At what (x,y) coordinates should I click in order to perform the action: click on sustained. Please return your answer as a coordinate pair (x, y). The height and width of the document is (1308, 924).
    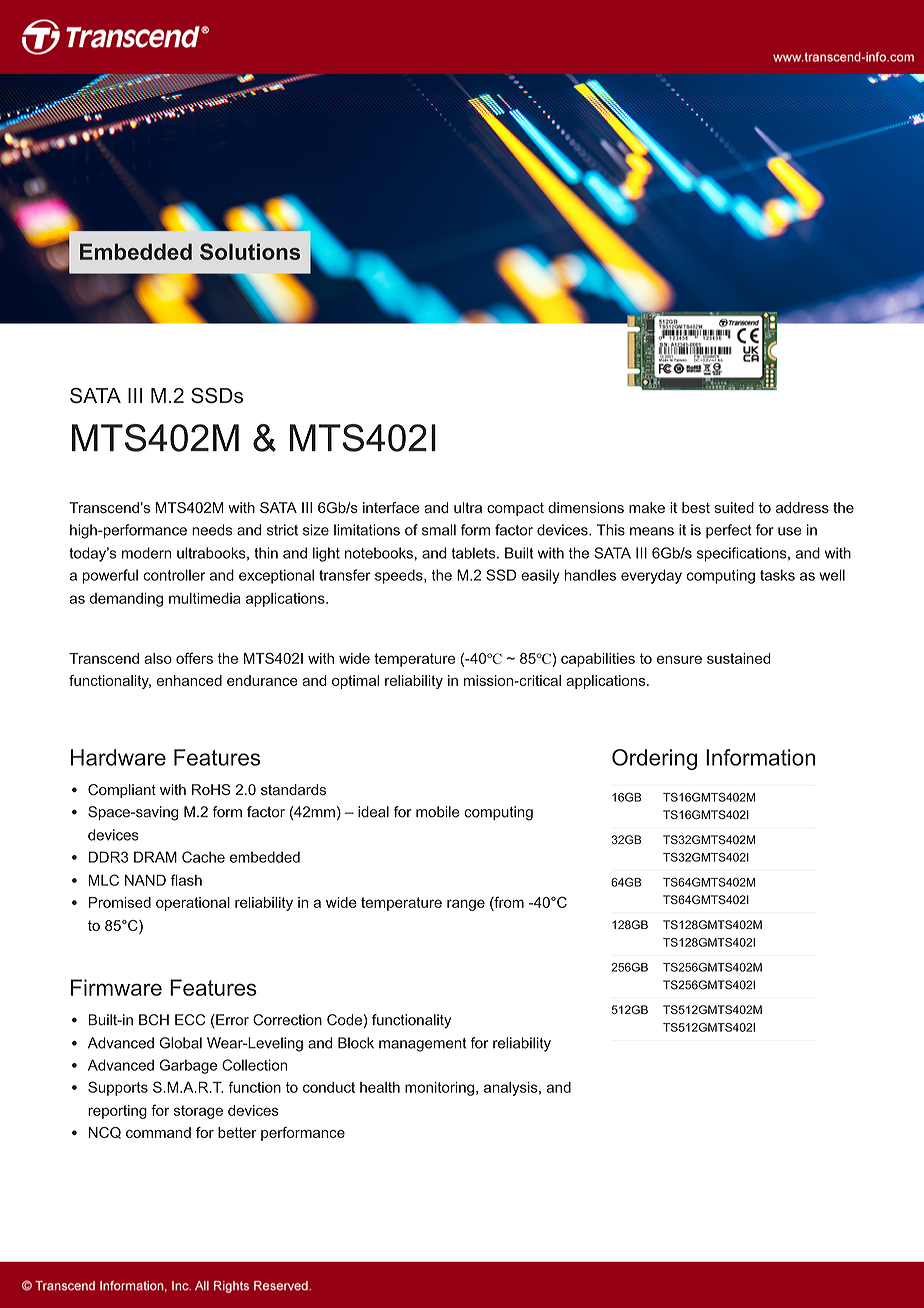
    Looking at the image, I should click on (738, 658).
